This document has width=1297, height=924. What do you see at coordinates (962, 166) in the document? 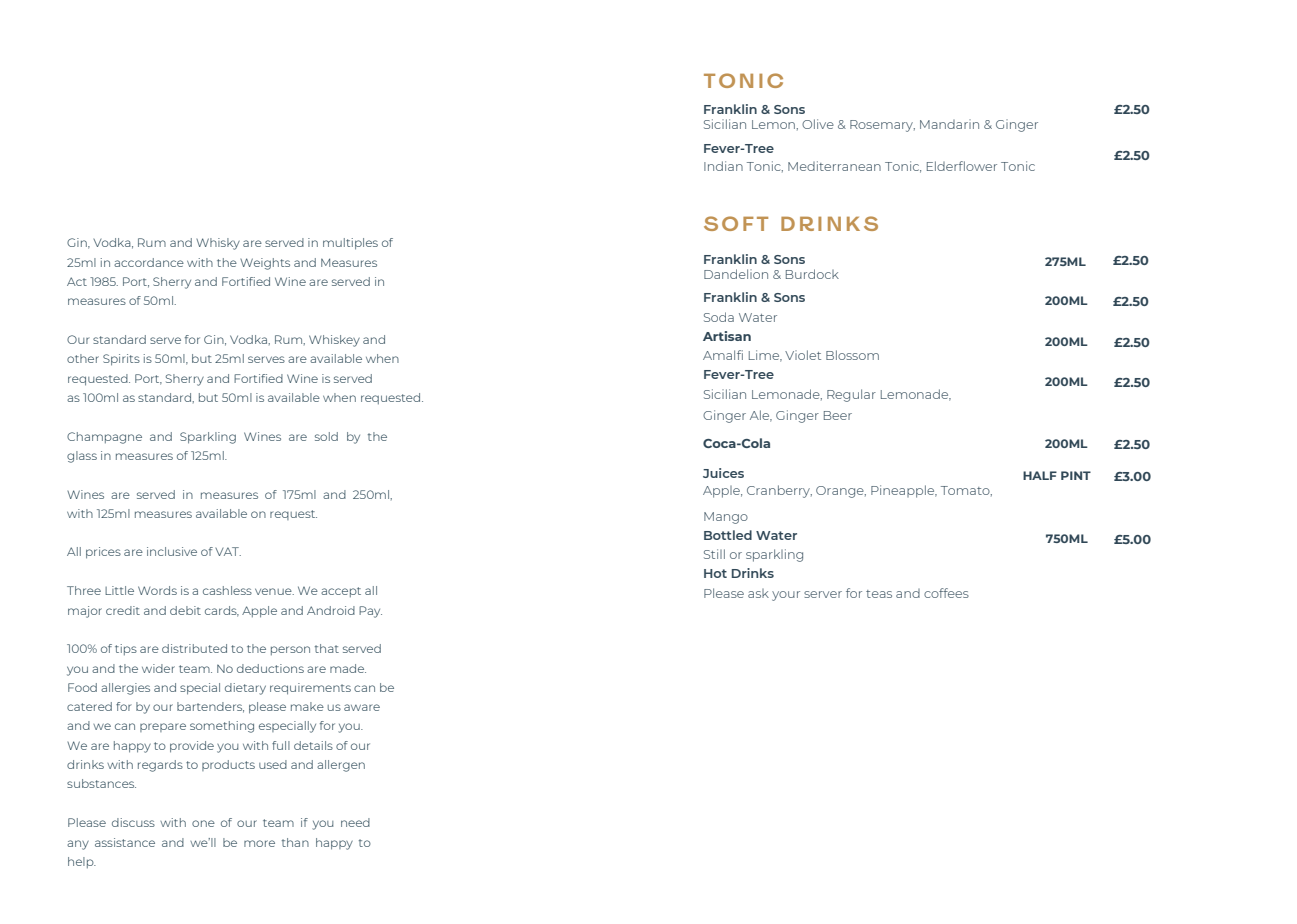
I see `Elderflower` at bounding box center [962, 166].
